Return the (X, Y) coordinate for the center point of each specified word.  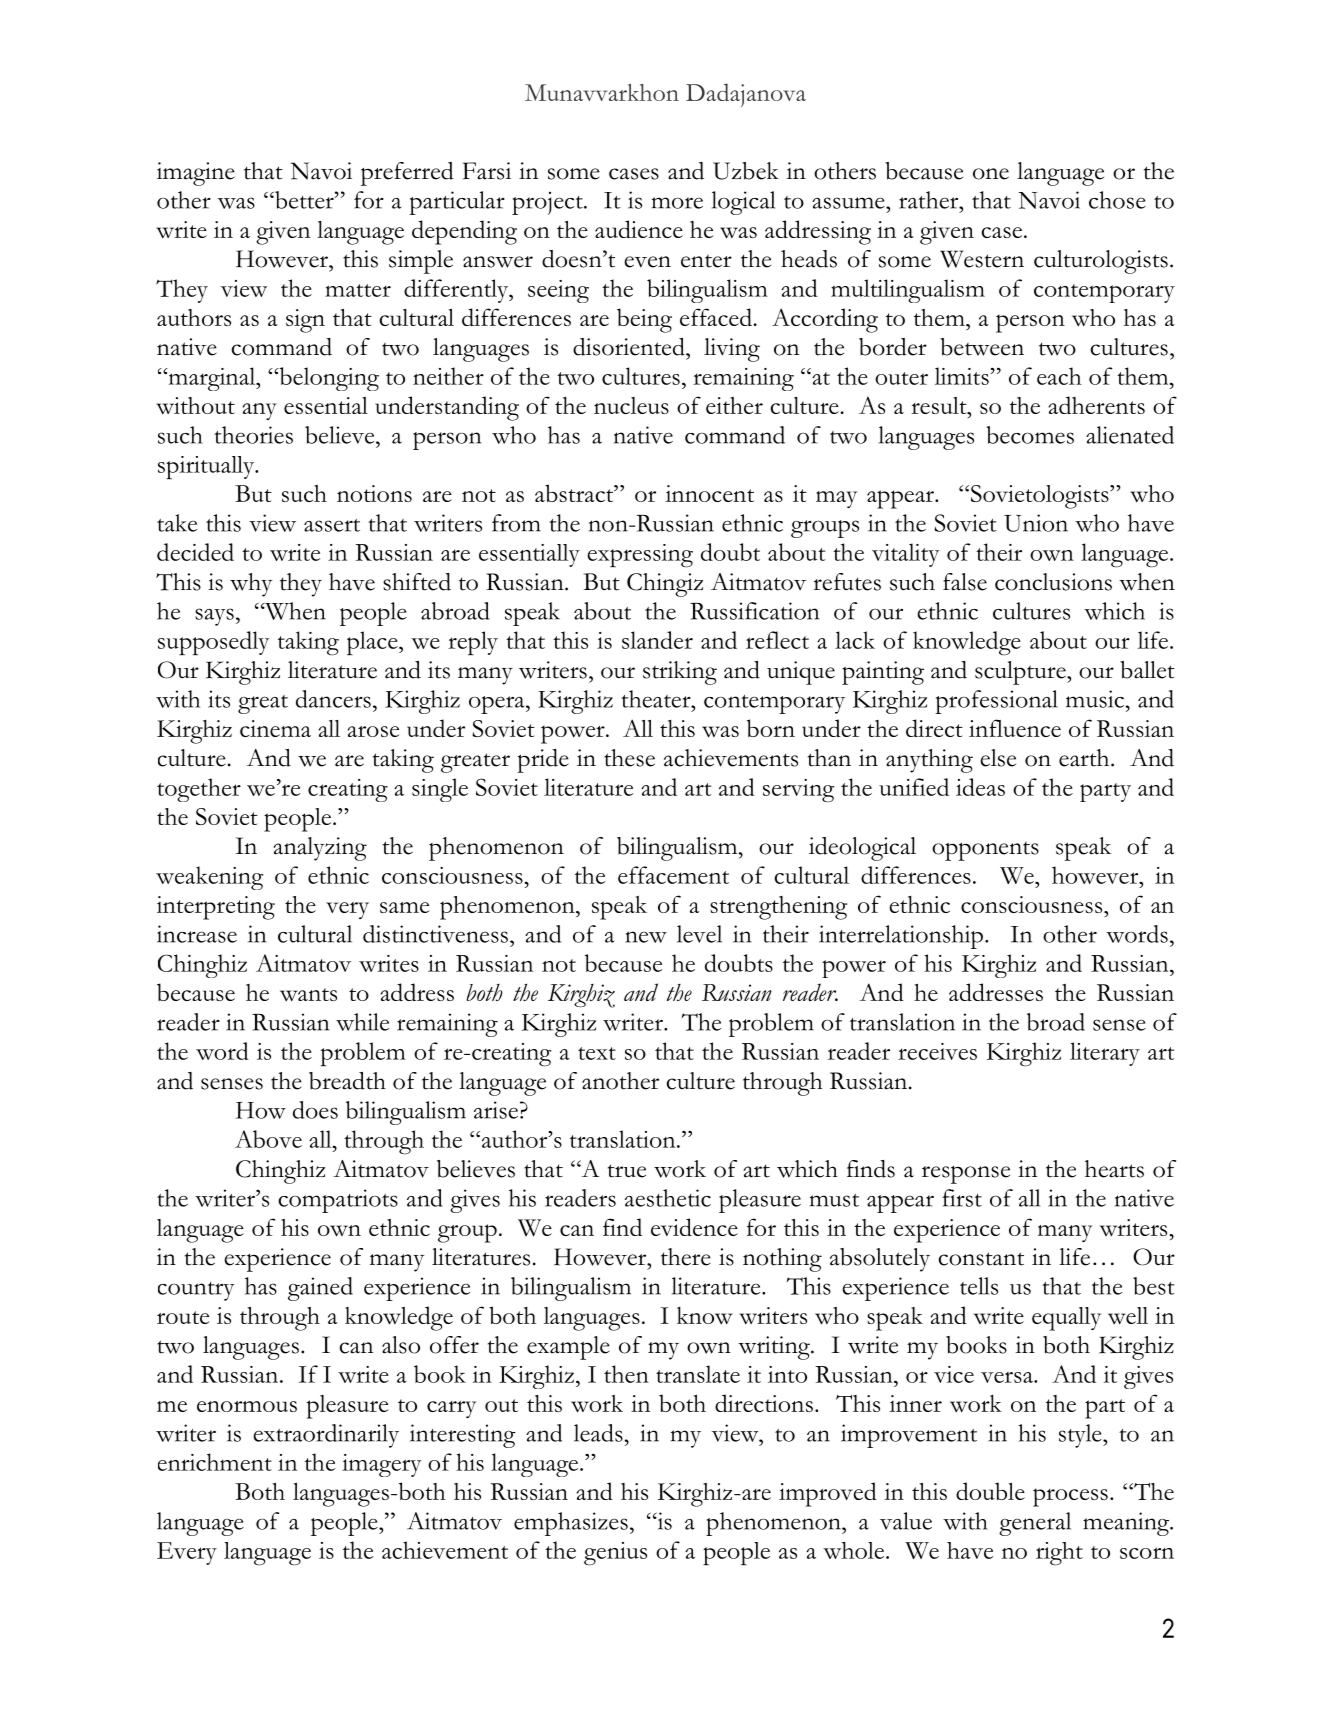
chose (1117, 200)
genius (615, 1554)
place (373, 643)
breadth (347, 1081)
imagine (196, 174)
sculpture (1021, 673)
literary (1105, 1054)
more (677, 203)
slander (657, 640)
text (597, 1053)
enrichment (215, 1462)
